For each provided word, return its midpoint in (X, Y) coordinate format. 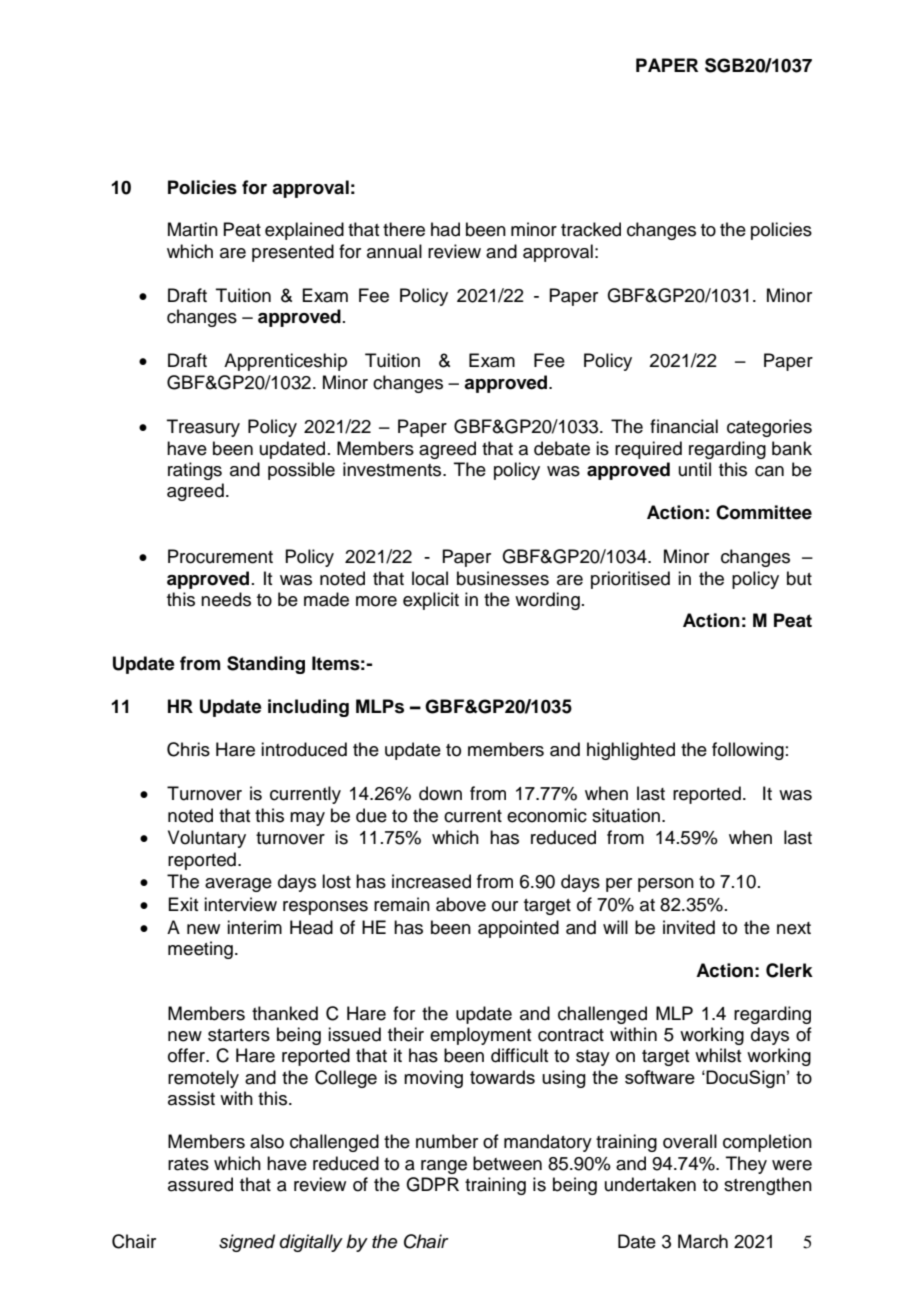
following (748, 751)
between (507, 1163)
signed (247, 1243)
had (445, 229)
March (703, 1241)
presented (293, 253)
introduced (304, 749)
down (440, 793)
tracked (591, 229)
